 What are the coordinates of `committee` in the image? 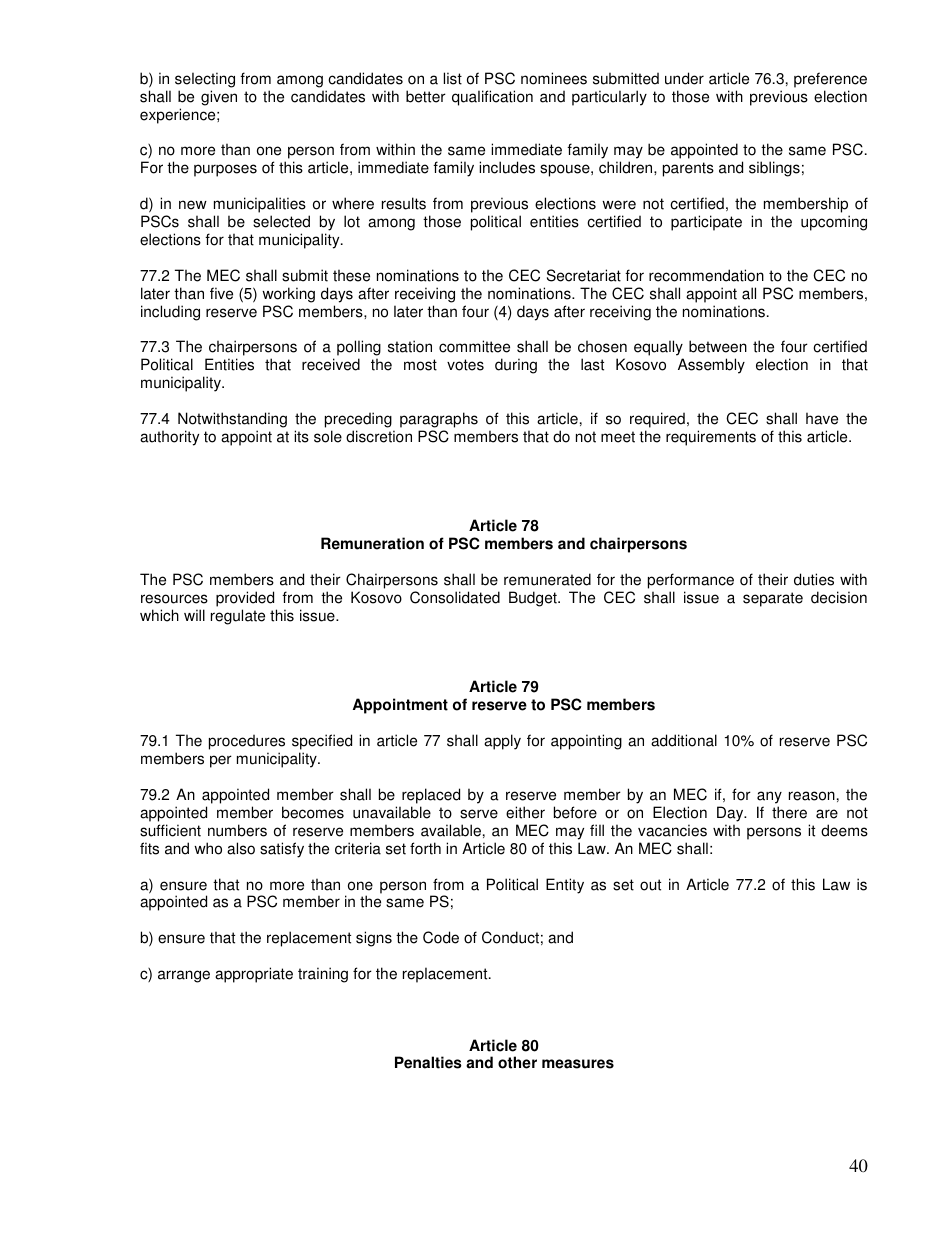 It's located at (474, 346).
